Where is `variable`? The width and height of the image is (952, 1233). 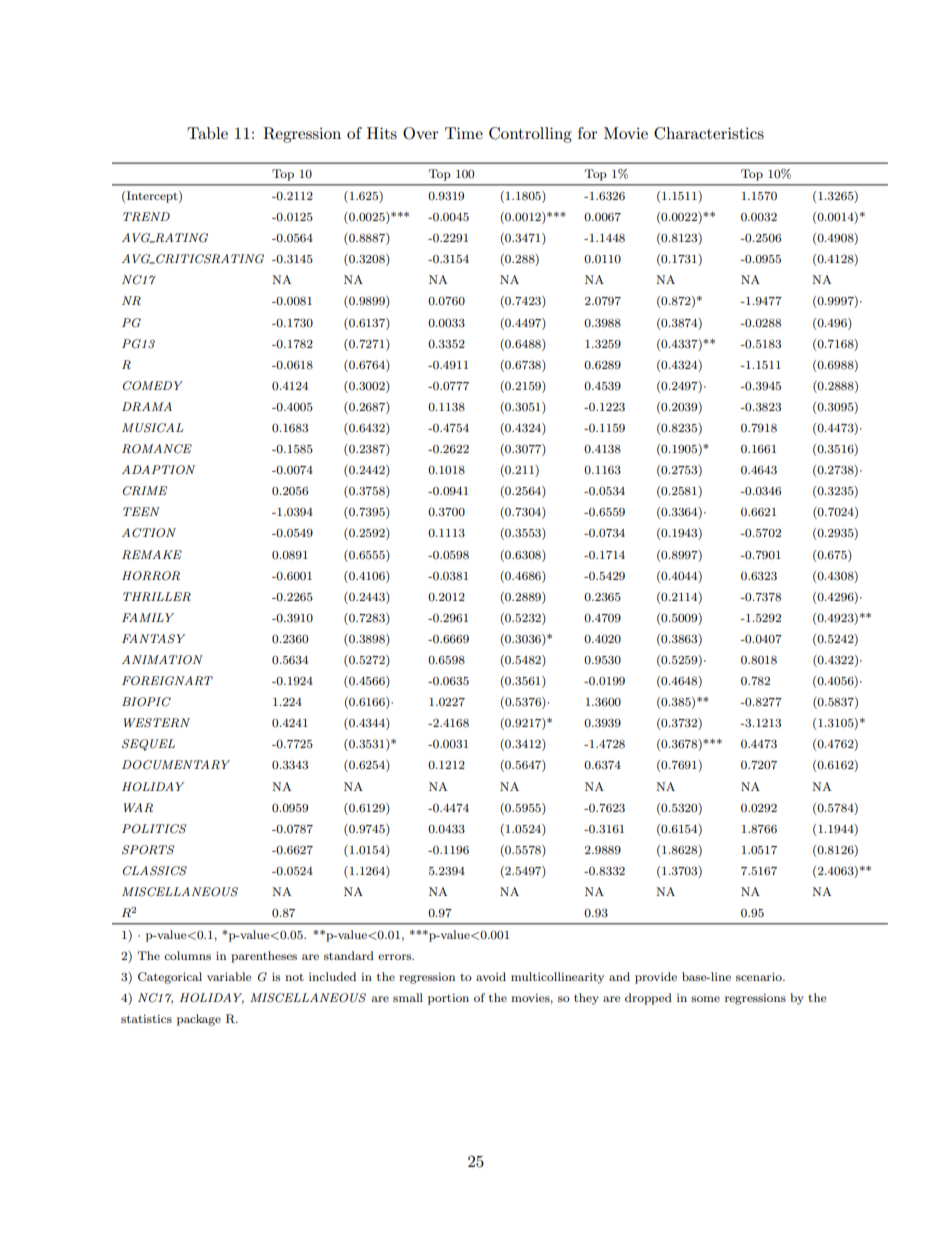 variable is located at coordinates (229, 976).
